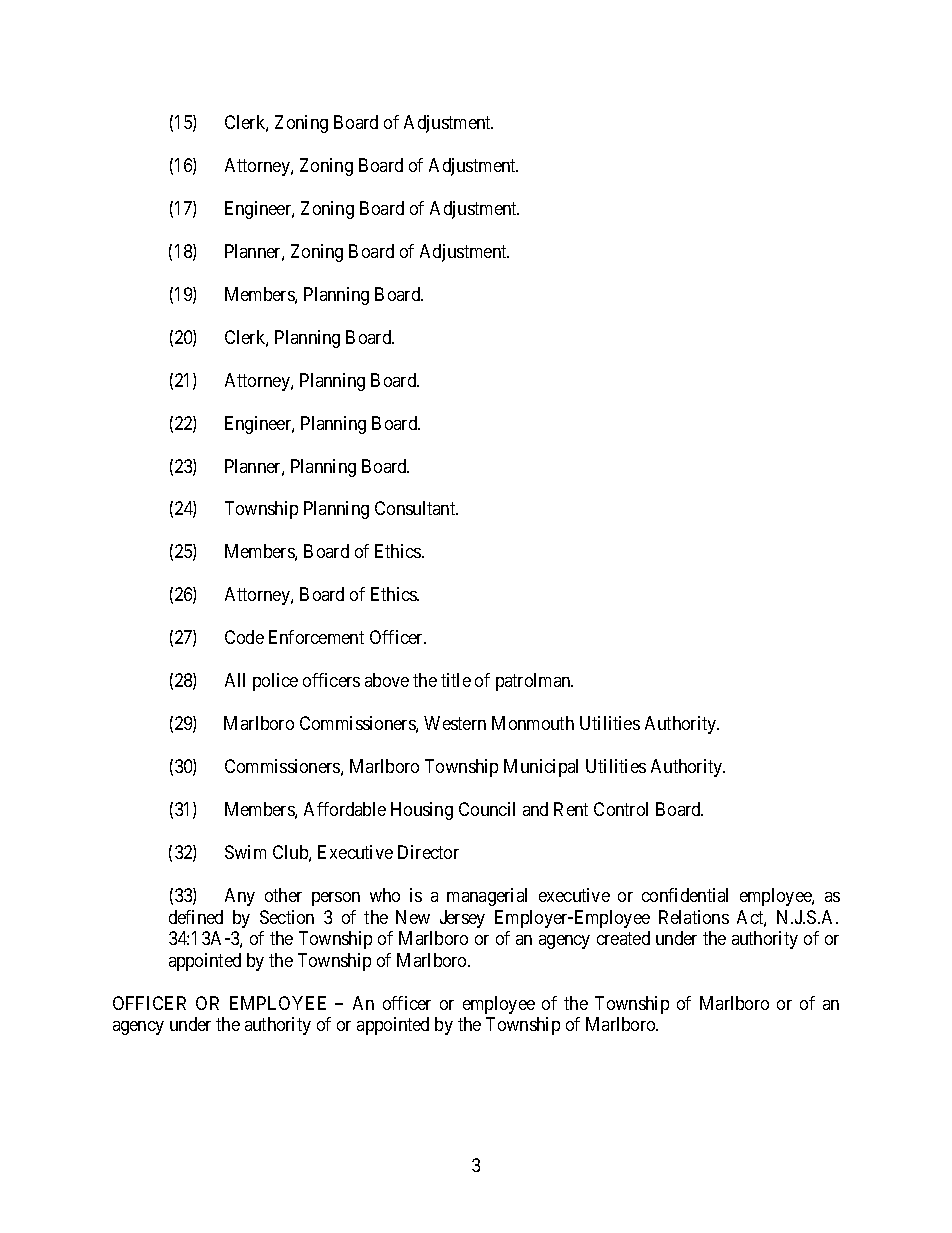 Image resolution: width=952 pixels, height=1233 pixels. I want to click on patrolman, so click(534, 682).
